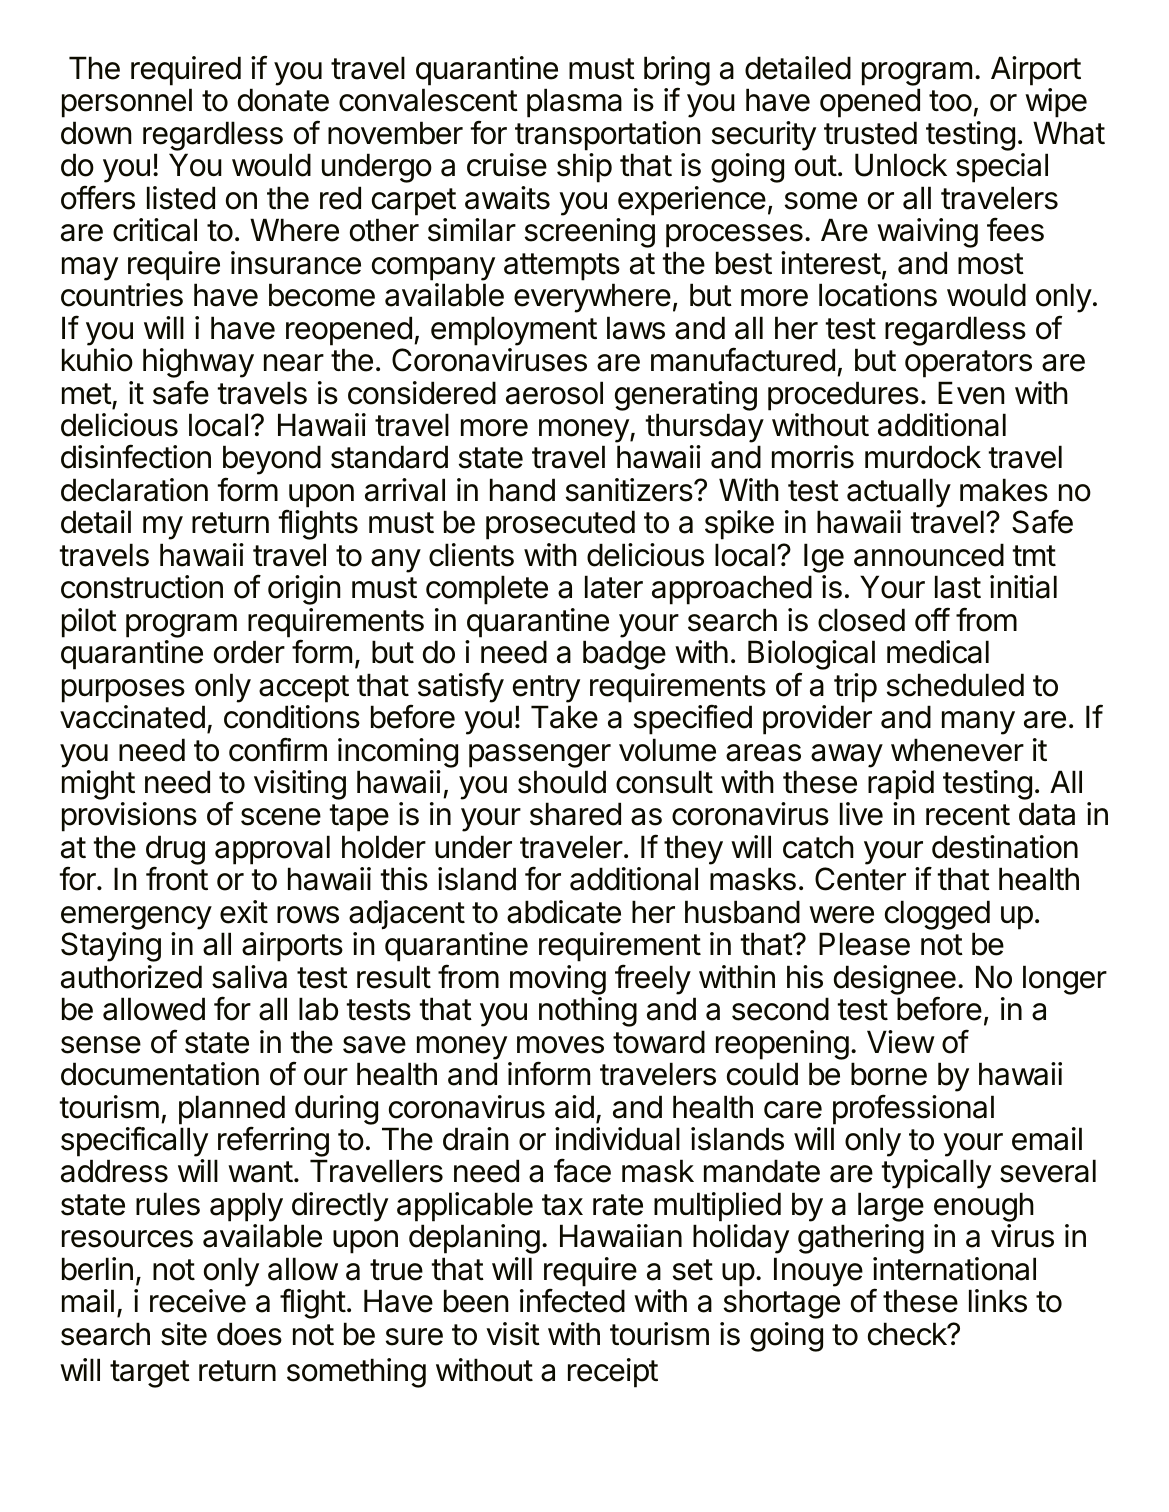 Image resolution: width=1169 pixels, height=1512 pixels. Describe the element at coordinates (283, 100) in the document. I see `donate` at that location.
